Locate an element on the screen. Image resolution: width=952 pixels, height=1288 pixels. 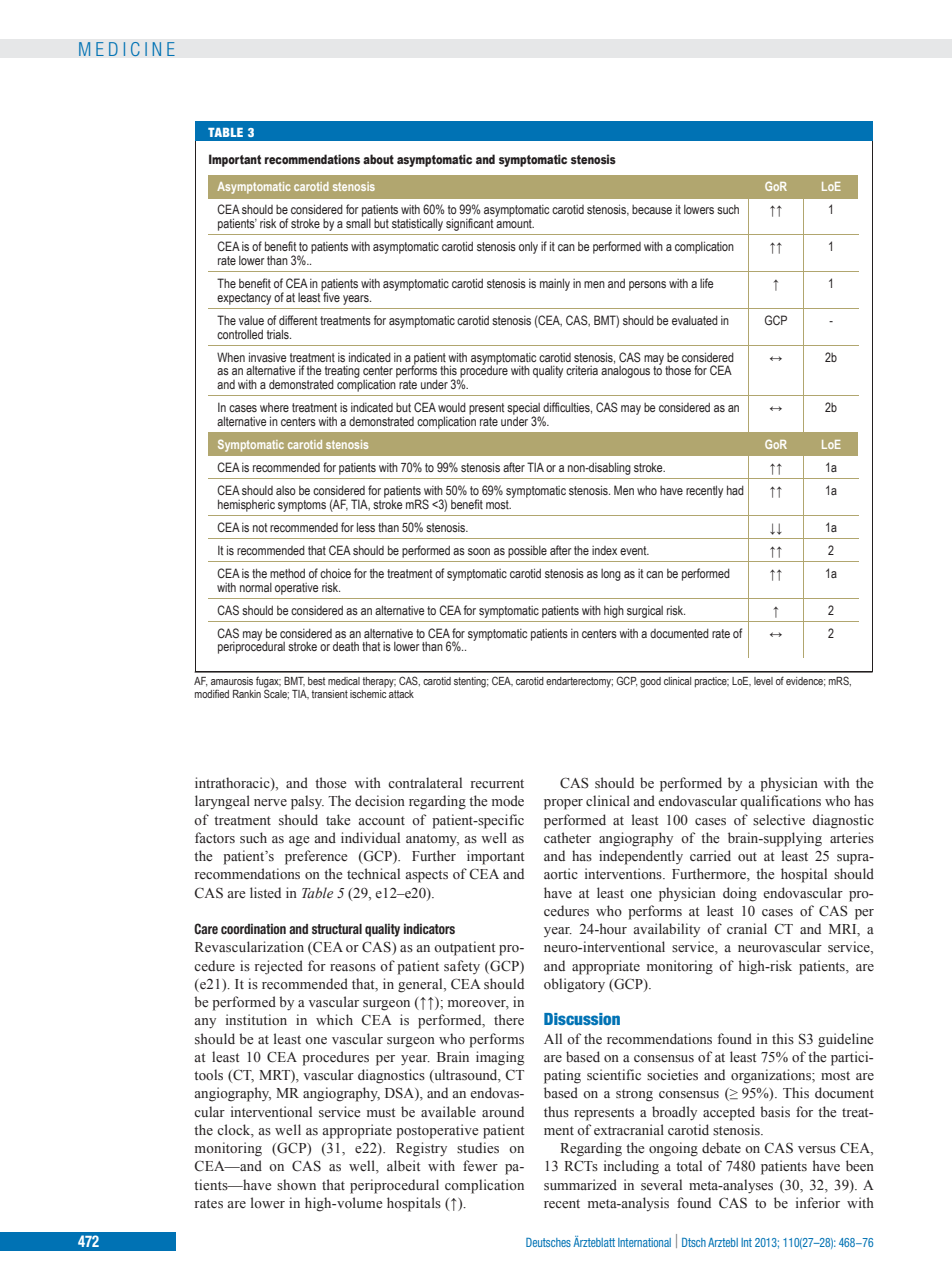
tools is located at coordinates (208, 1075).
